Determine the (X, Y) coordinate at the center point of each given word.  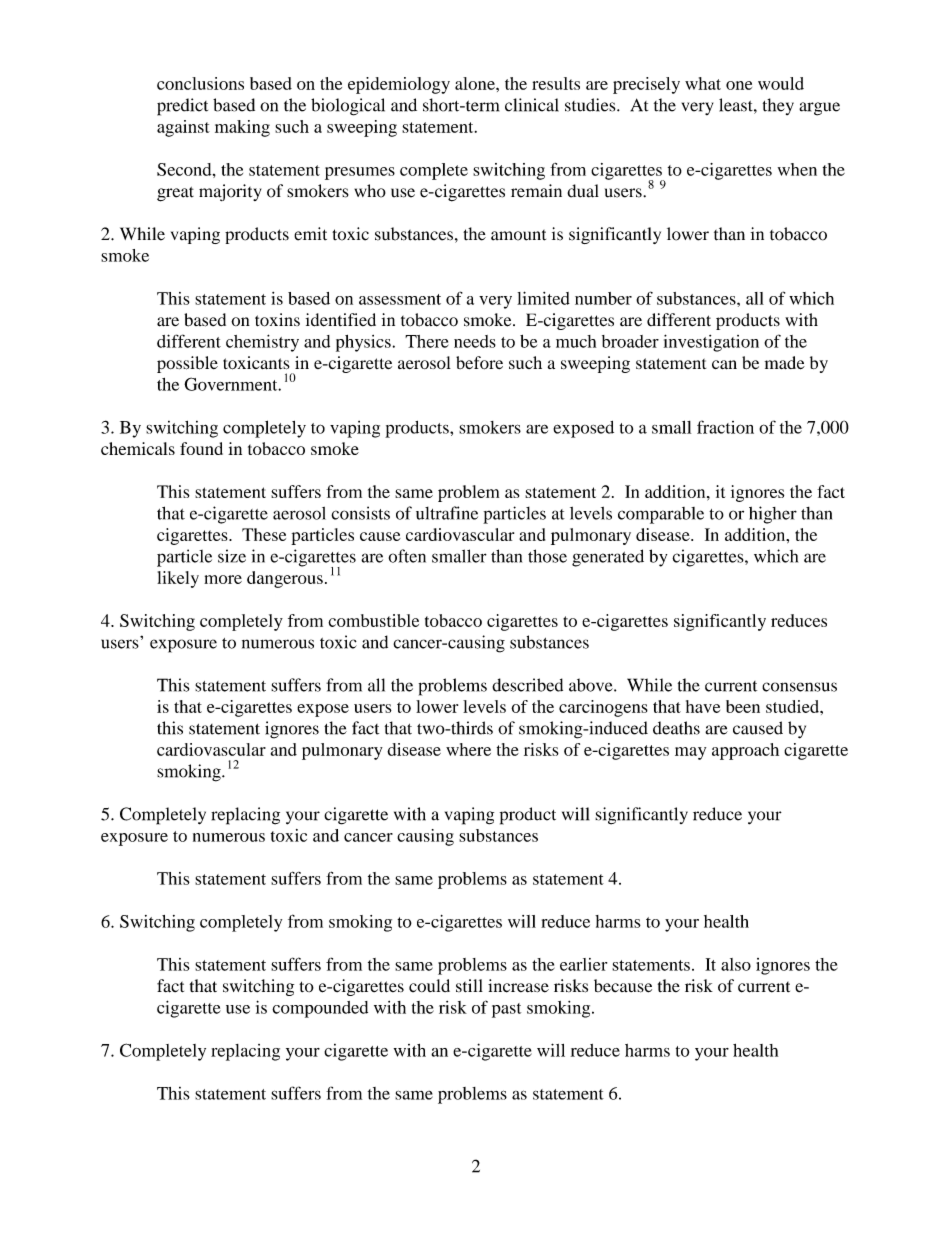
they (778, 106)
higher (773, 515)
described (527, 685)
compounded (320, 1009)
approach (745, 751)
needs (475, 341)
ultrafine (447, 513)
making (242, 128)
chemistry (262, 343)
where (468, 749)
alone (476, 83)
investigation (711, 343)
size (232, 556)
